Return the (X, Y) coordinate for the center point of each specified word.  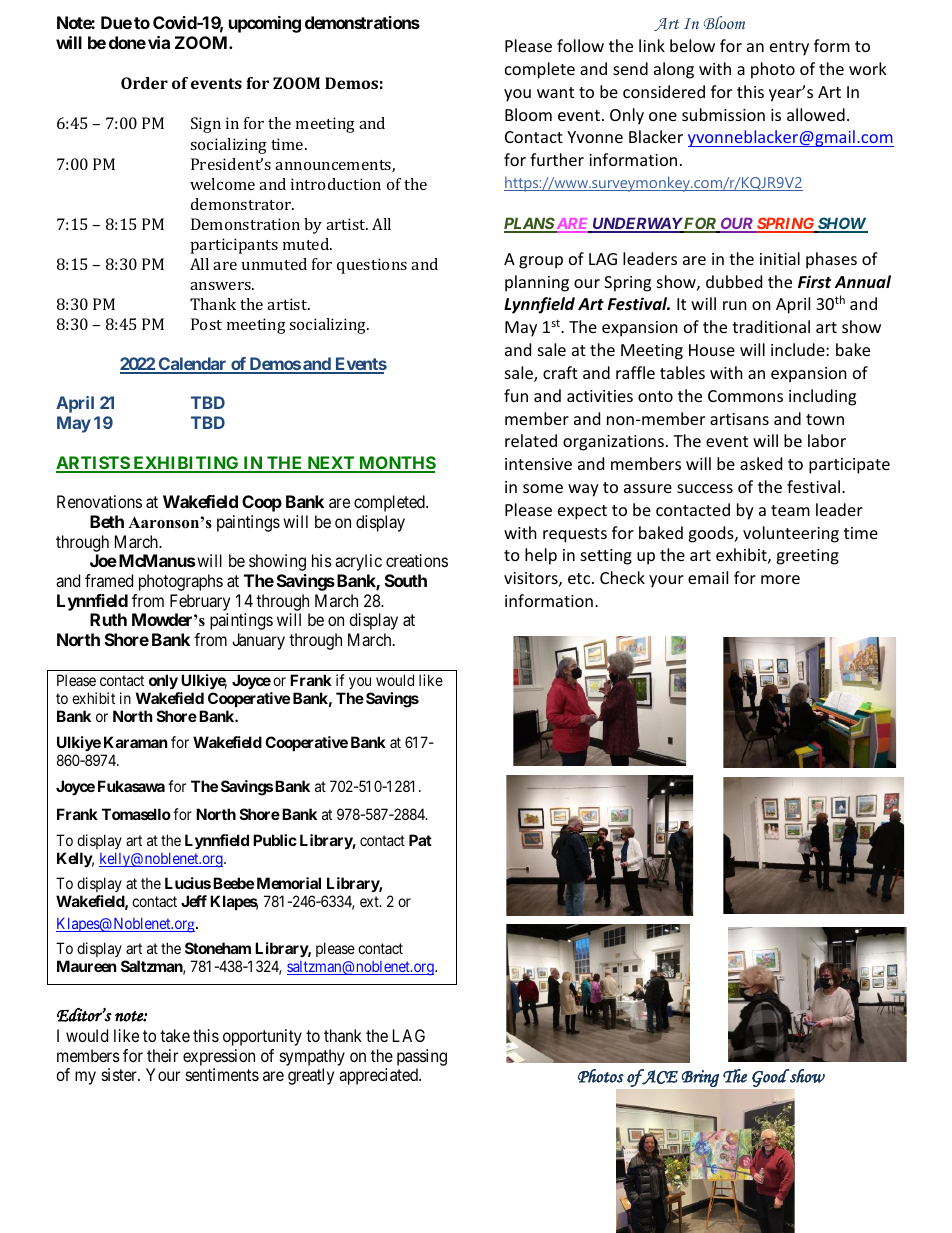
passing (422, 1057)
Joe (103, 560)
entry (789, 48)
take (175, 1035)
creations (417, 560)
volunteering (791, 534)
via (159, 42)
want (555, 92)
